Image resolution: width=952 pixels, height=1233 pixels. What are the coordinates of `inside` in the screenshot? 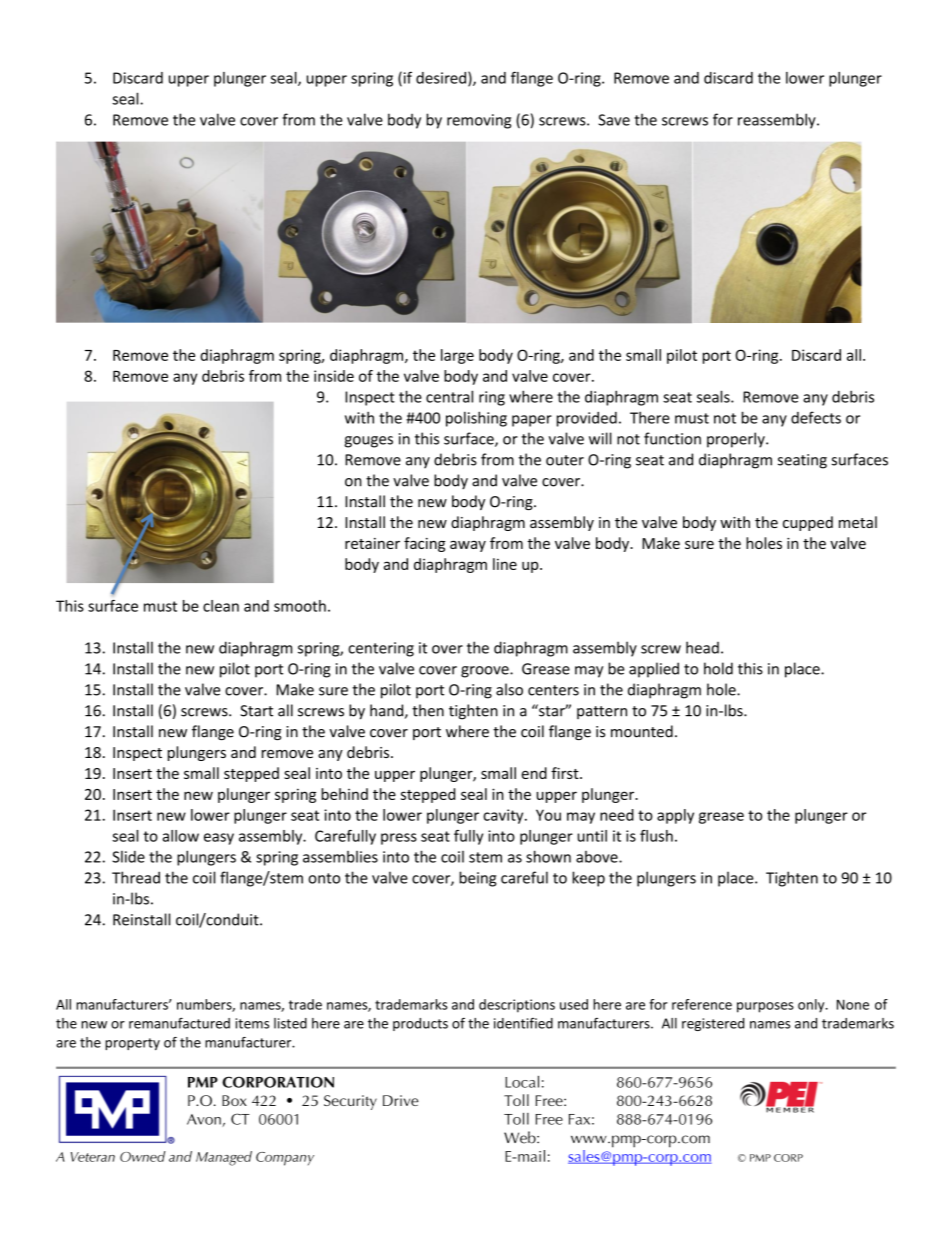 It's located at (334, 376).
